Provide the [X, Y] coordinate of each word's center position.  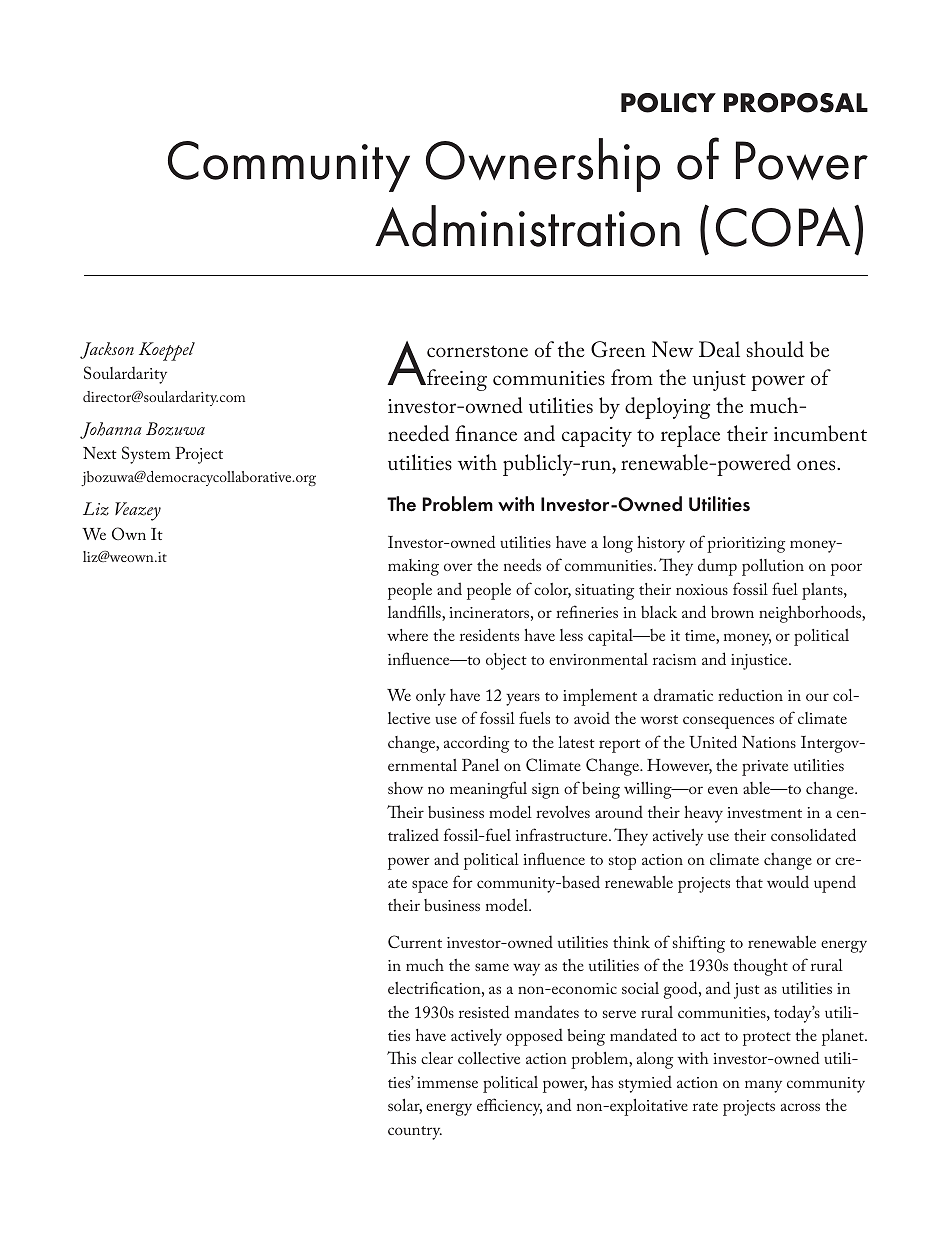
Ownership [543, 165]
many [763, 1086]
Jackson [107, 350]
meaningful [488, 790]
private [765, 768]
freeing [456, 380]
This [401, 1057]
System [146, 455]
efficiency [509, 1107]
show [405, 788]
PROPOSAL [796, 103]
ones [817, 465]
